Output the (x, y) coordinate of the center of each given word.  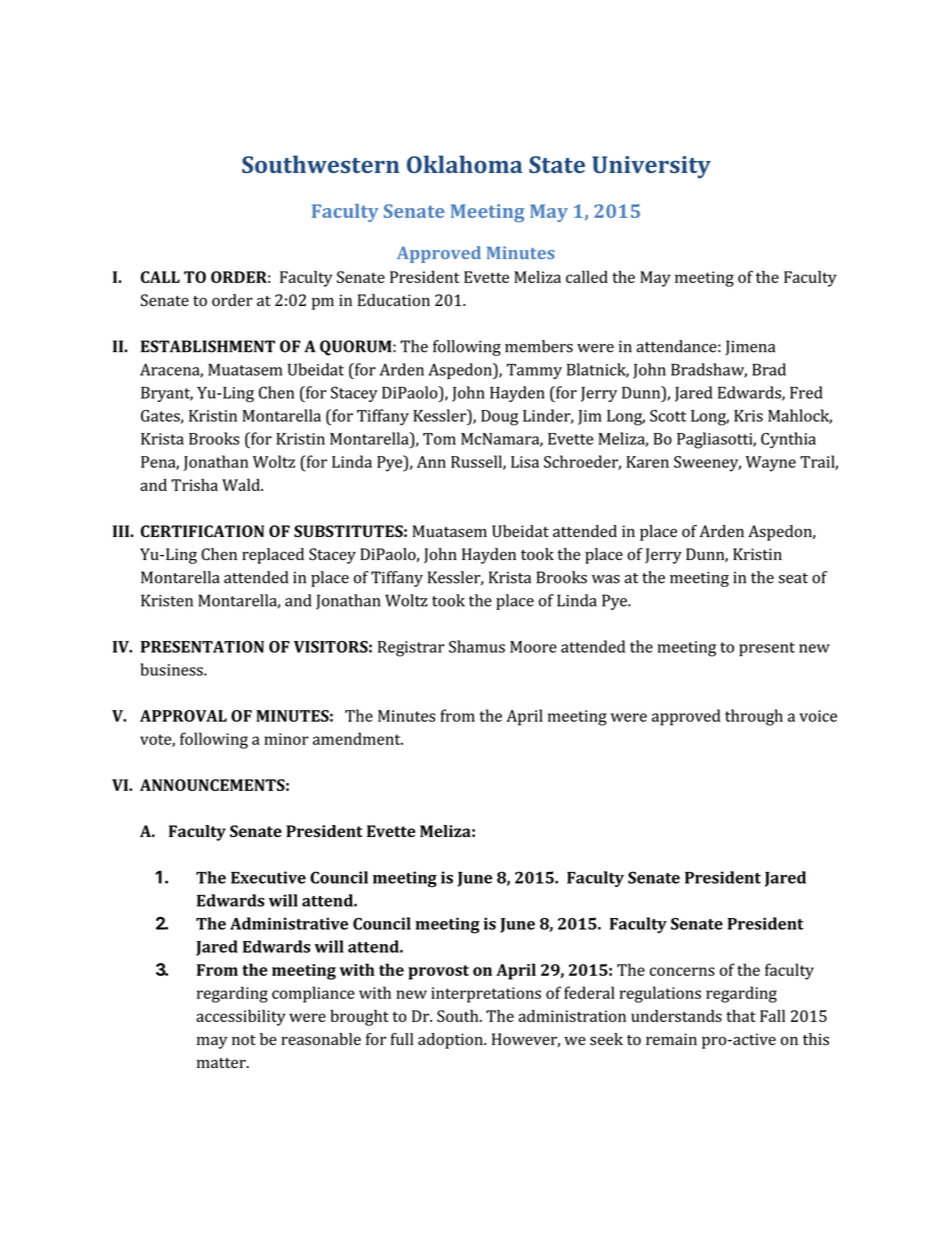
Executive (268, 877)
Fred (806, 392)
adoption (451, 1041)
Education (394, 300)
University (651, 167)
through (754, 717)
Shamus (477, 646)
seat (793, 578)
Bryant (167, 394)
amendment (358, 738)
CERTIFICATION (202, 531)
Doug (499, 418)
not (244, 1040)
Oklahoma (465, 164)
